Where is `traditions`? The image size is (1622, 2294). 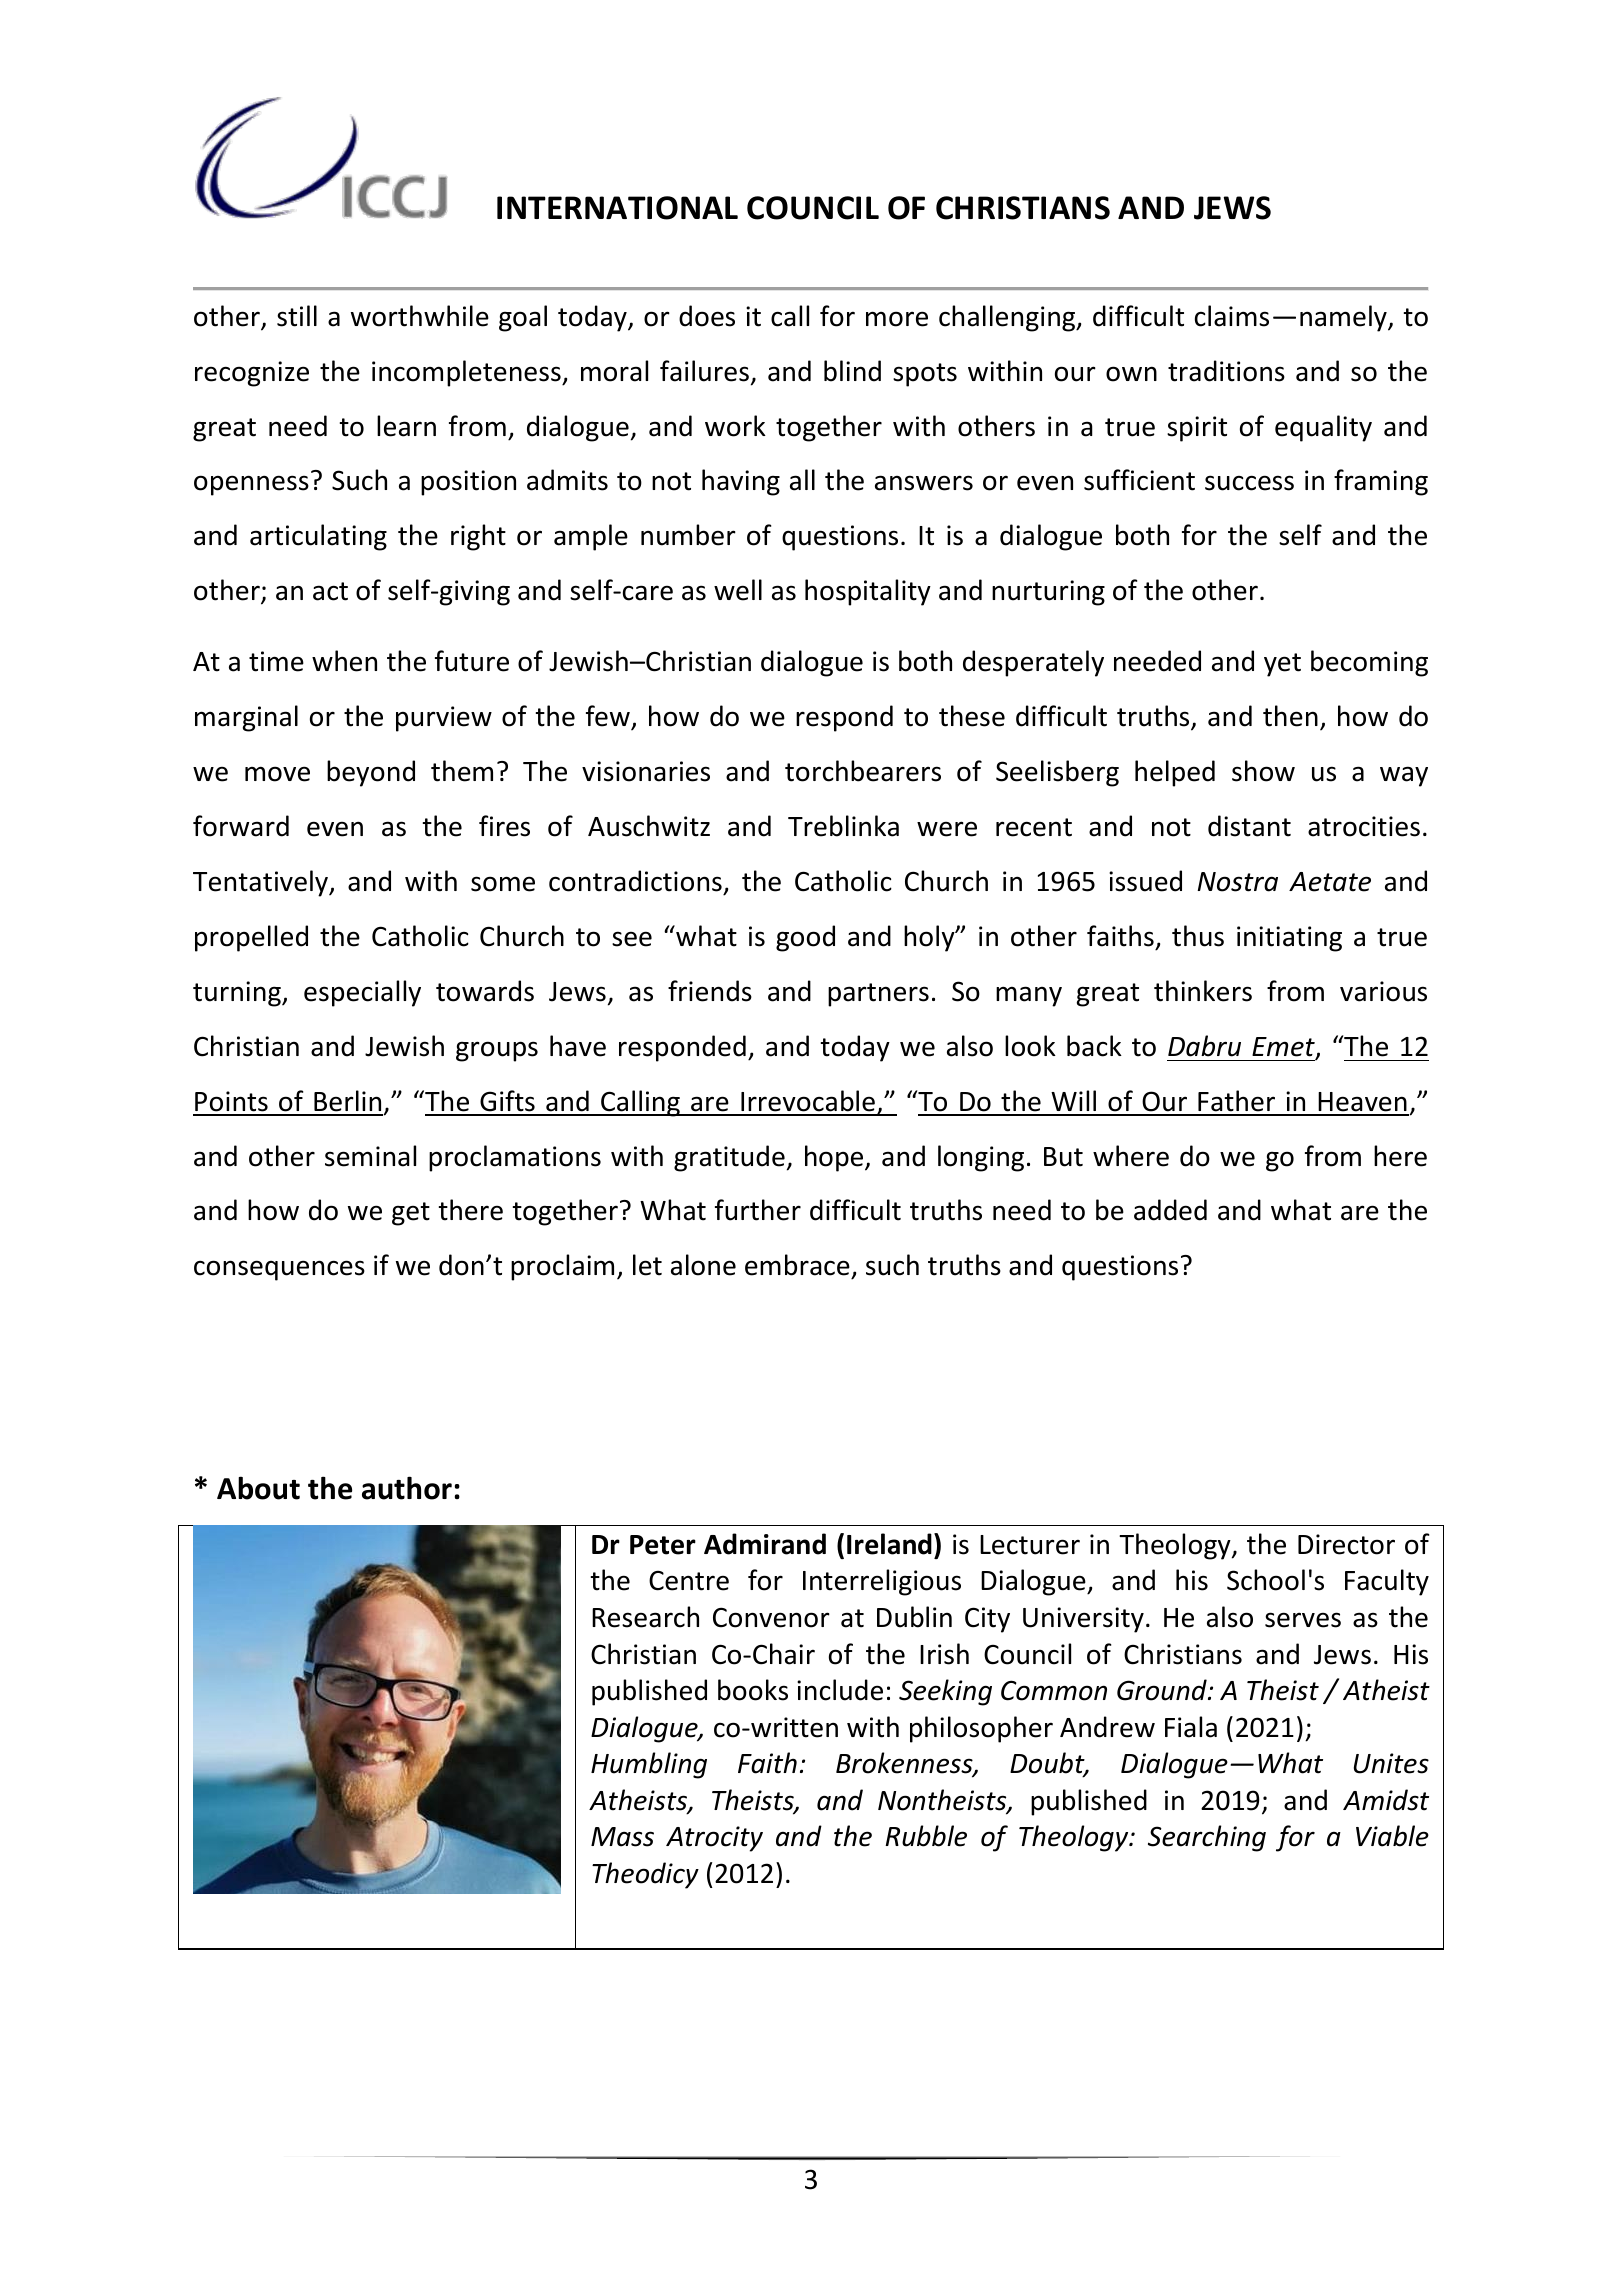
traditions is located at coordinates (1226, 371).
